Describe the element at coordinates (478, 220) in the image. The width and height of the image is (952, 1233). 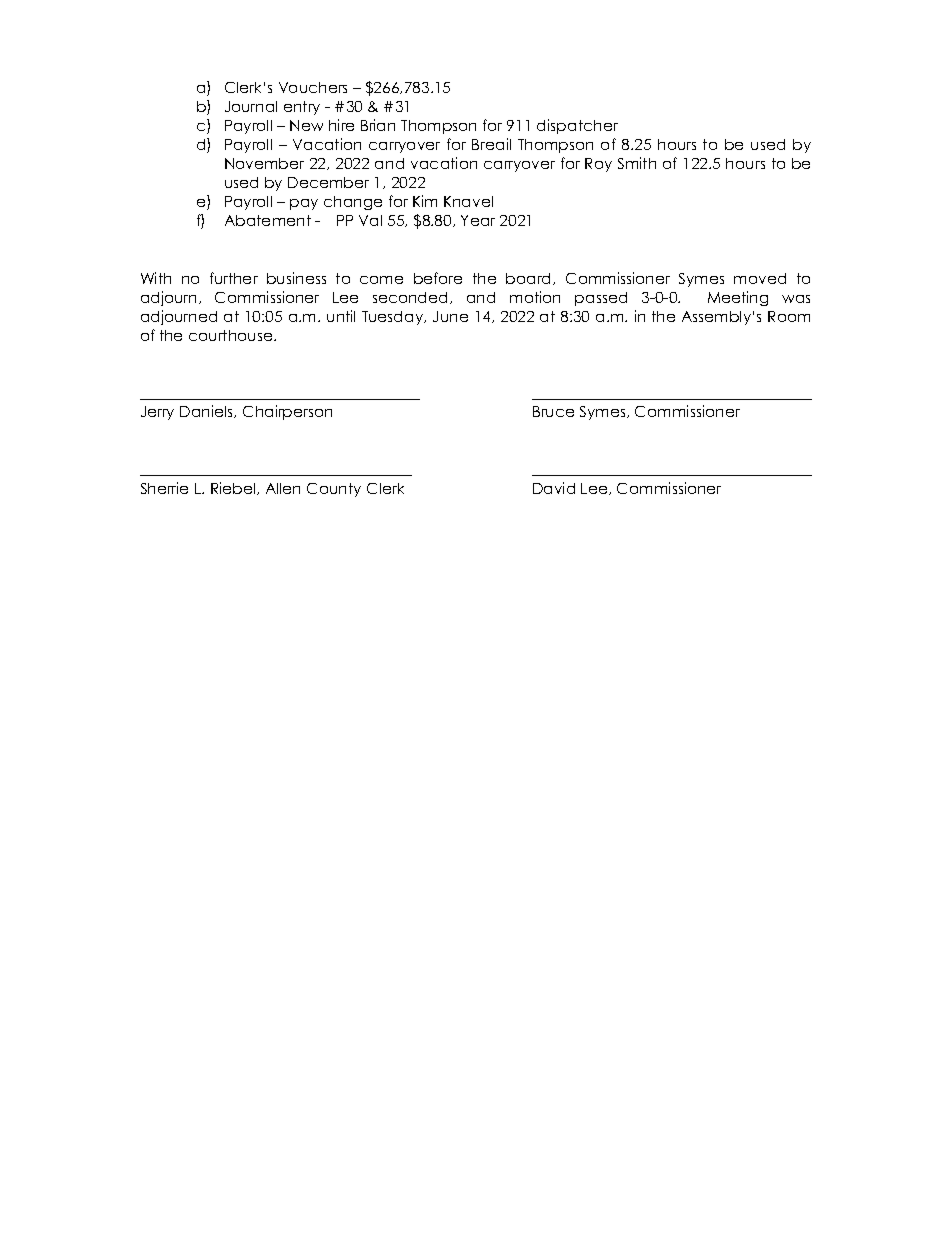
I see `Year` at that location.
